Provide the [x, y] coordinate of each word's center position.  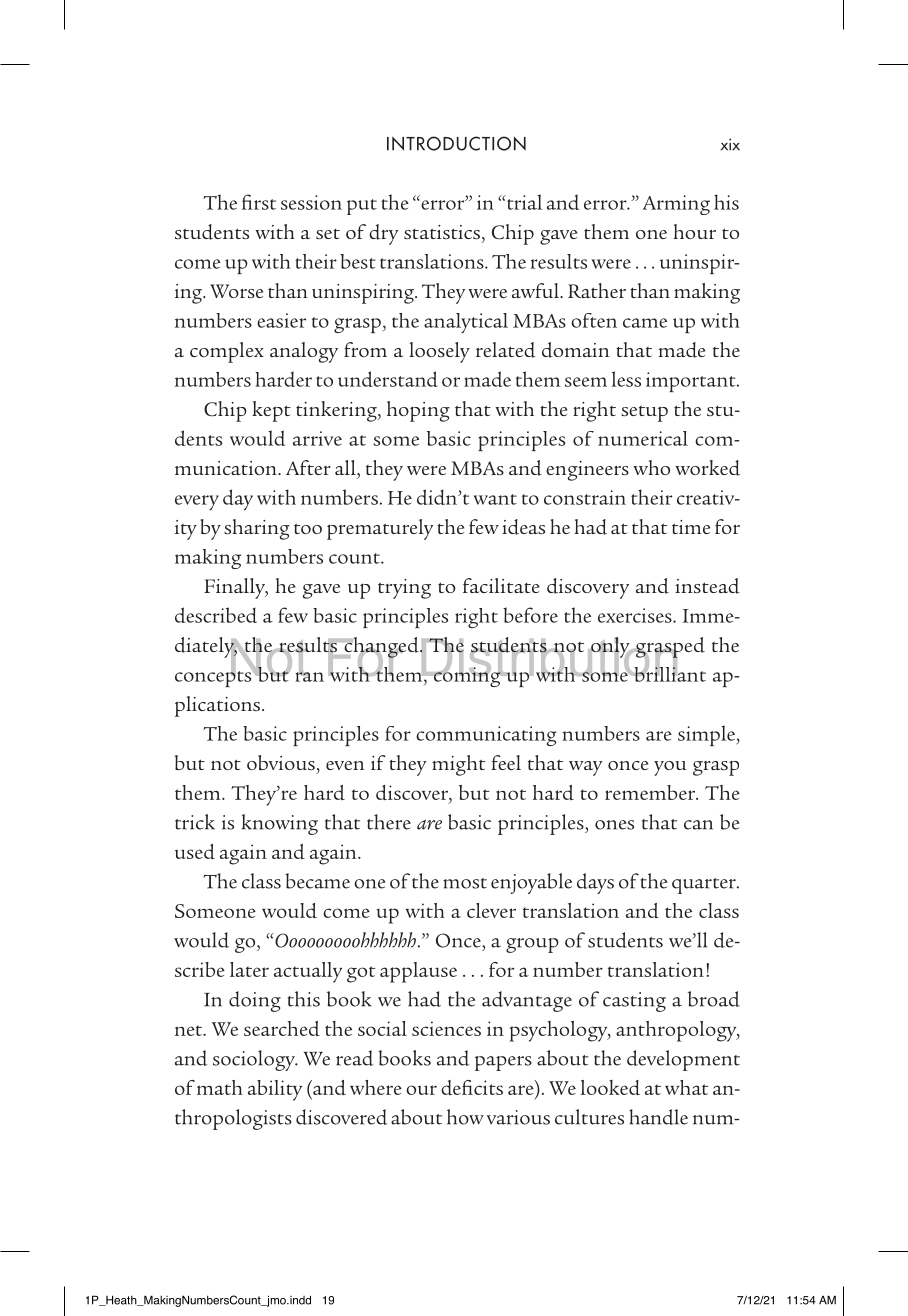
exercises [636, 615]
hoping [418, 411]
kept [271, 411]
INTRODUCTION [456, 143]
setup [644, 414]
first [259, 202]
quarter [705, 886]
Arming [676, 205]
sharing [257, 529]
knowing [280, 824]
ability [275, 1090]
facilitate [501, 585]
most [465, 883]
